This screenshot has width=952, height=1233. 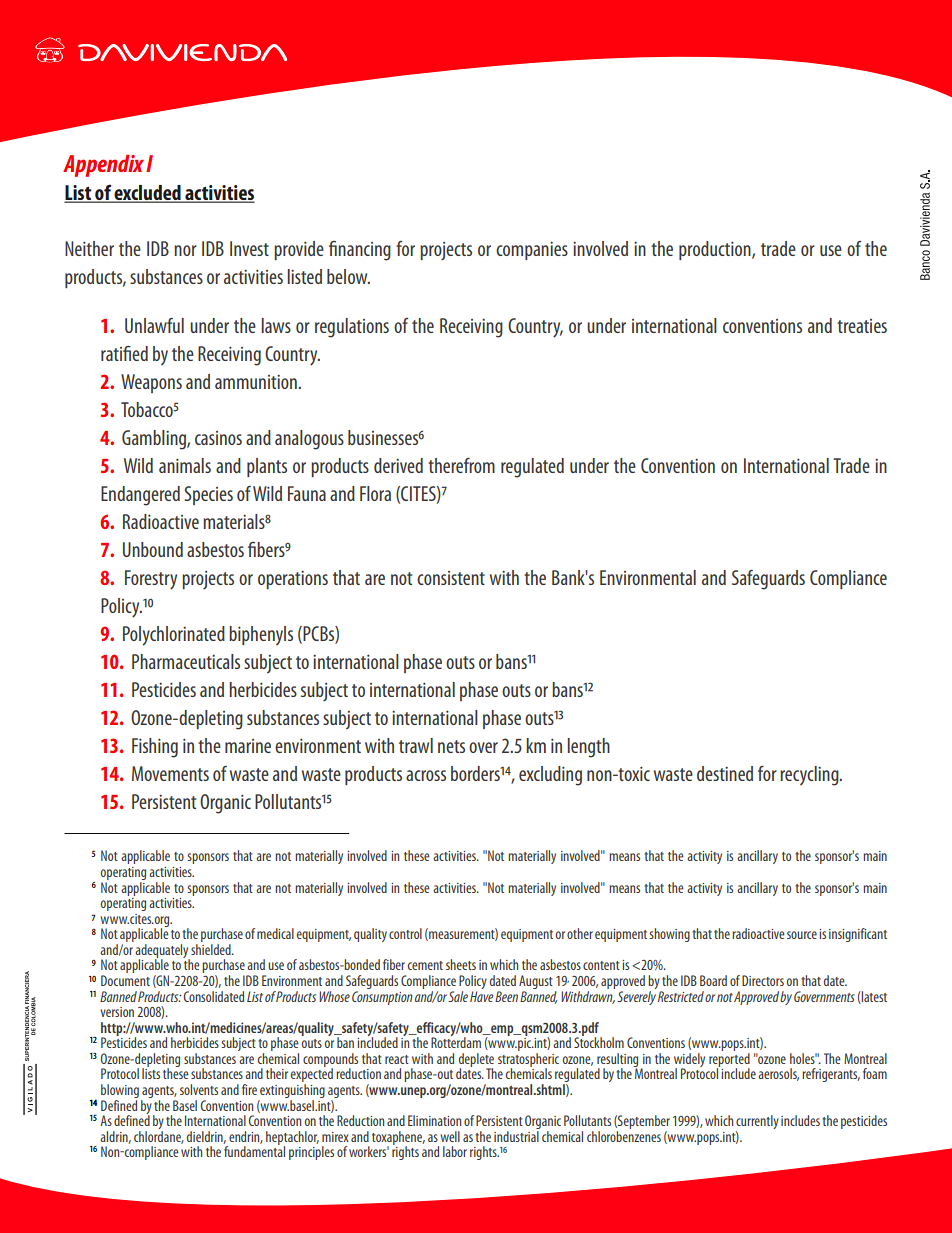 What do you see at coordinates (147, 194) in the screenshot?
I see `excluded` at bounding box center [147, 194].
